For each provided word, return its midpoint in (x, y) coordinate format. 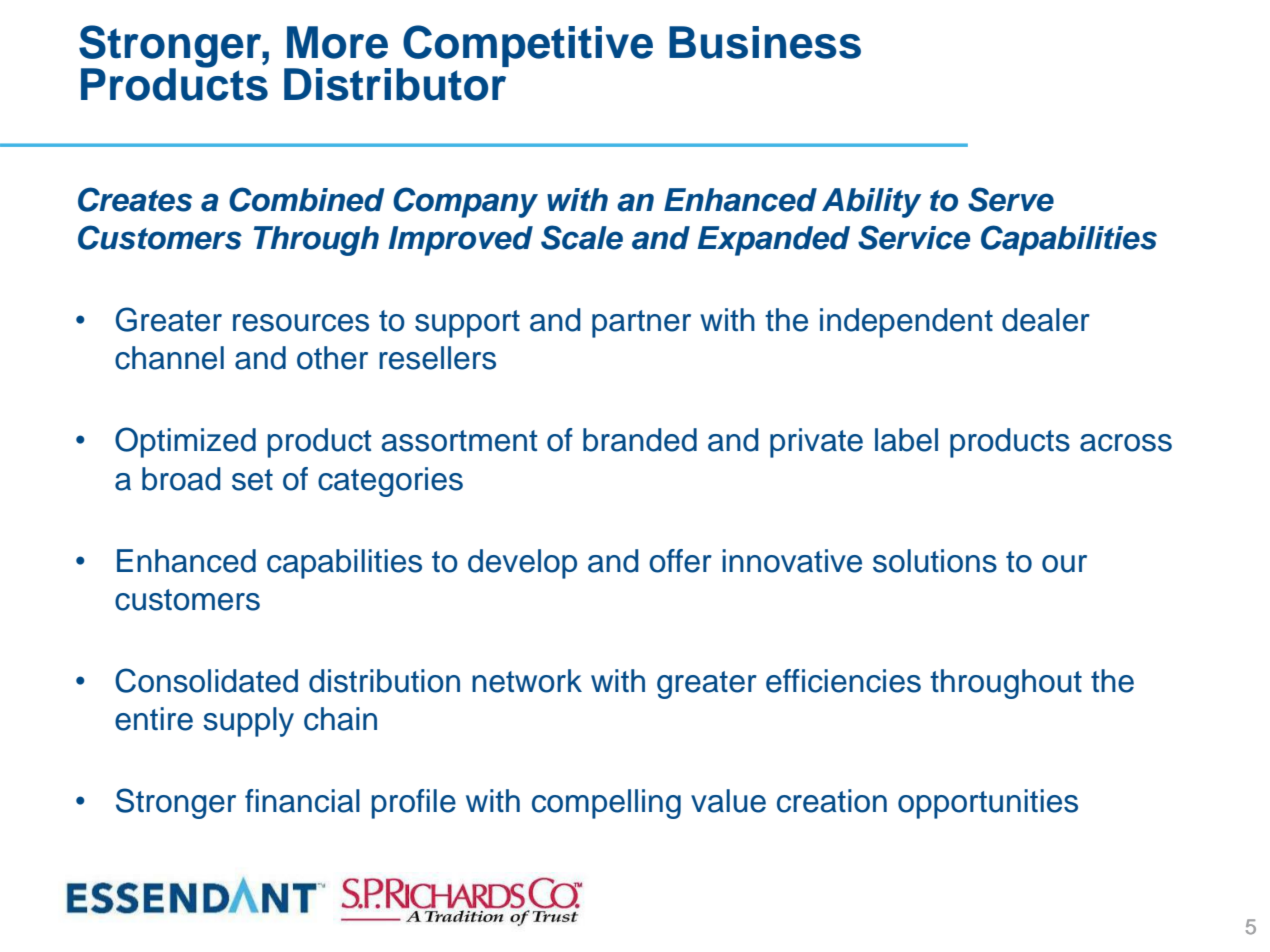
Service (914, 237)
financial (302, 801)
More (337, 42)
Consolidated (206, 680)
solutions (935, 561)
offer (680, 561)
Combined (307, 199)
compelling (606, 804)
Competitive (527, 47)
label (906, 440)
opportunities (988, 804)
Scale (582, 237)
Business (765, 42)
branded (640, 440)
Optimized (185, 442)
